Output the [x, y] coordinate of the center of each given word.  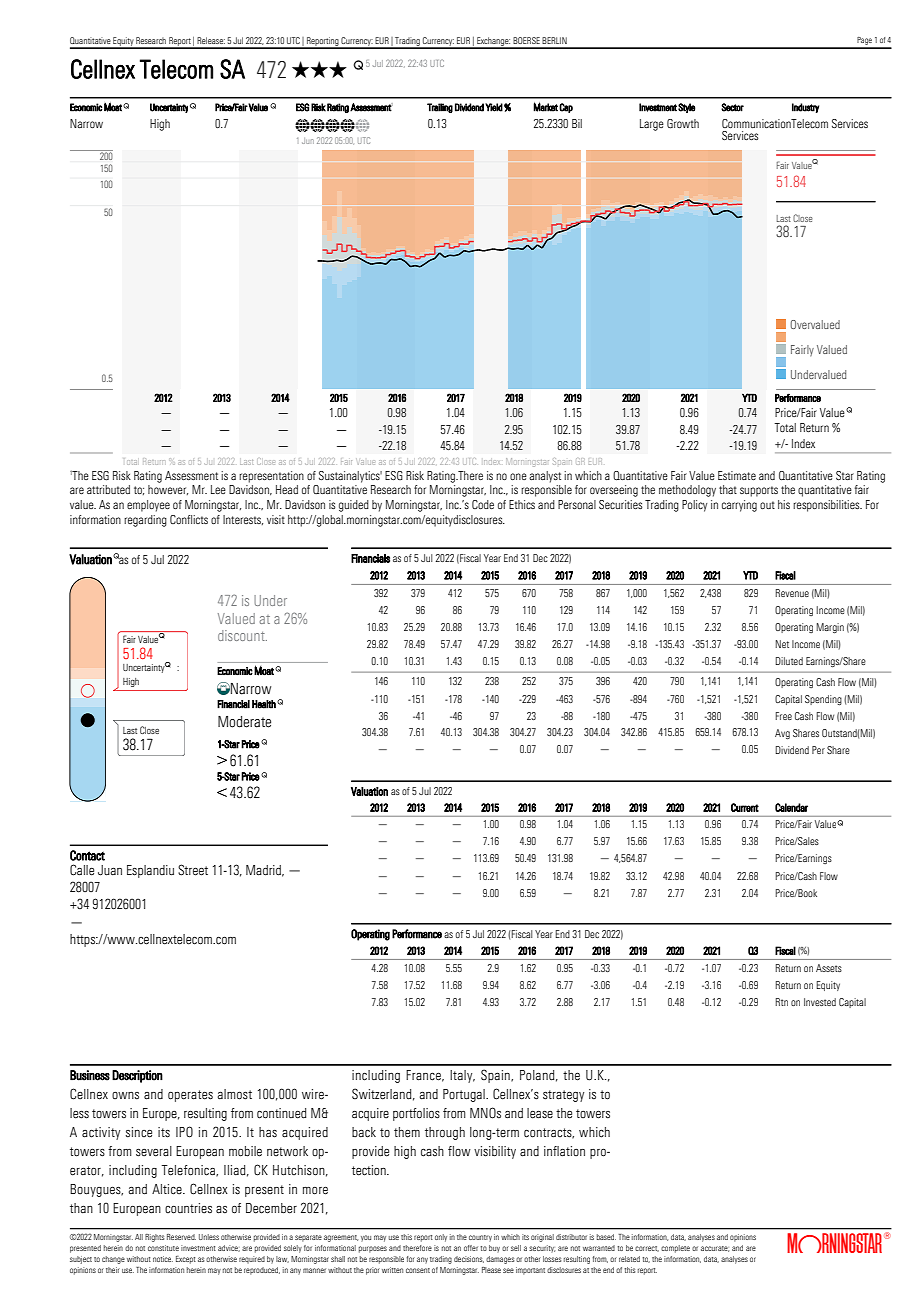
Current [745, 807]
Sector [732, 107]
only [441, 1238]
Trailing [440, 108]
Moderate [244, 722]
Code [483, 504]
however [168, 490]
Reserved [181, 1237]
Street [193, 870]
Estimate [737, 475]
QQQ [319, 69]
